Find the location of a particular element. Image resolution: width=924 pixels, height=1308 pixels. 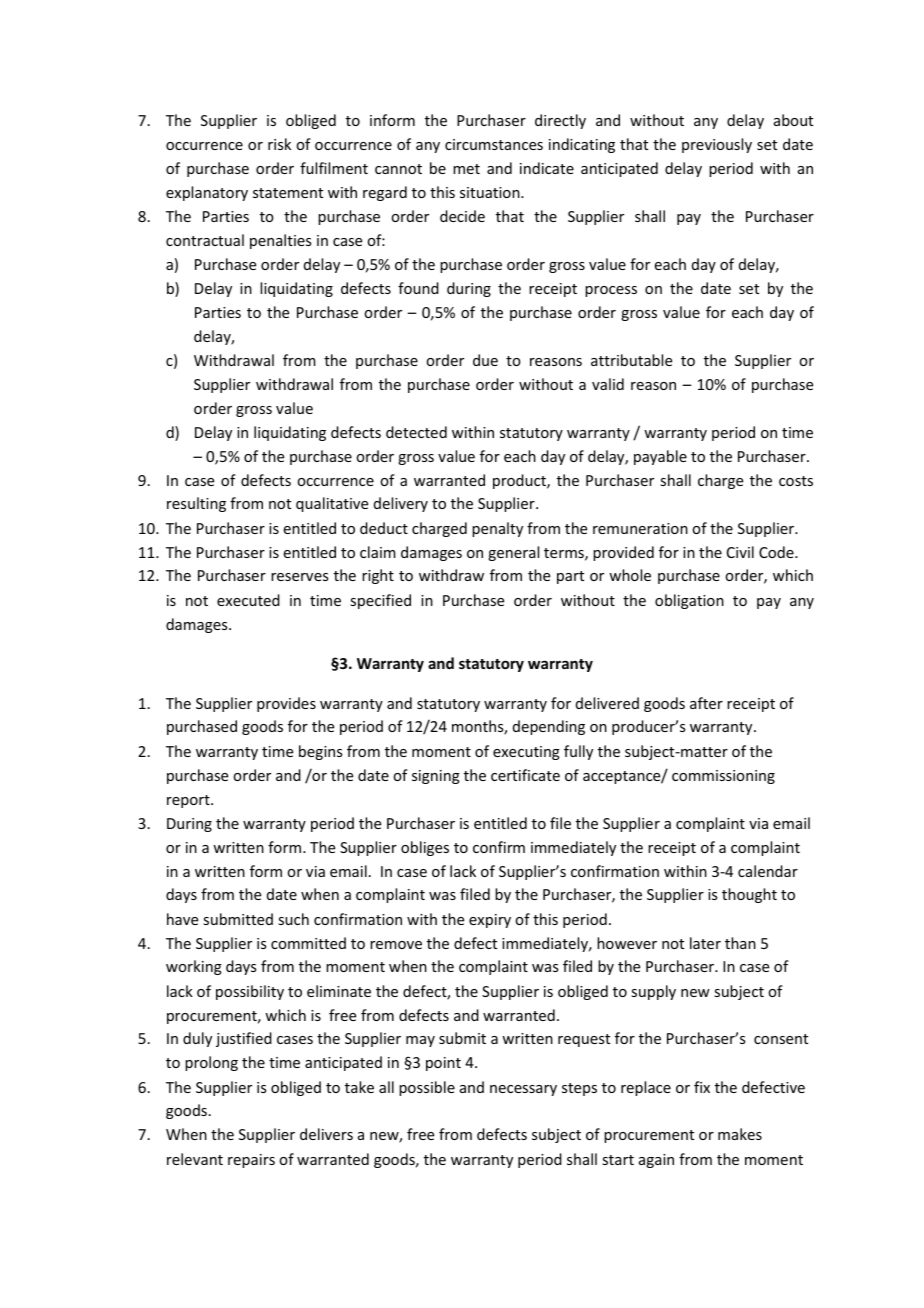

necessary is located at coordinates (523, 1090).
